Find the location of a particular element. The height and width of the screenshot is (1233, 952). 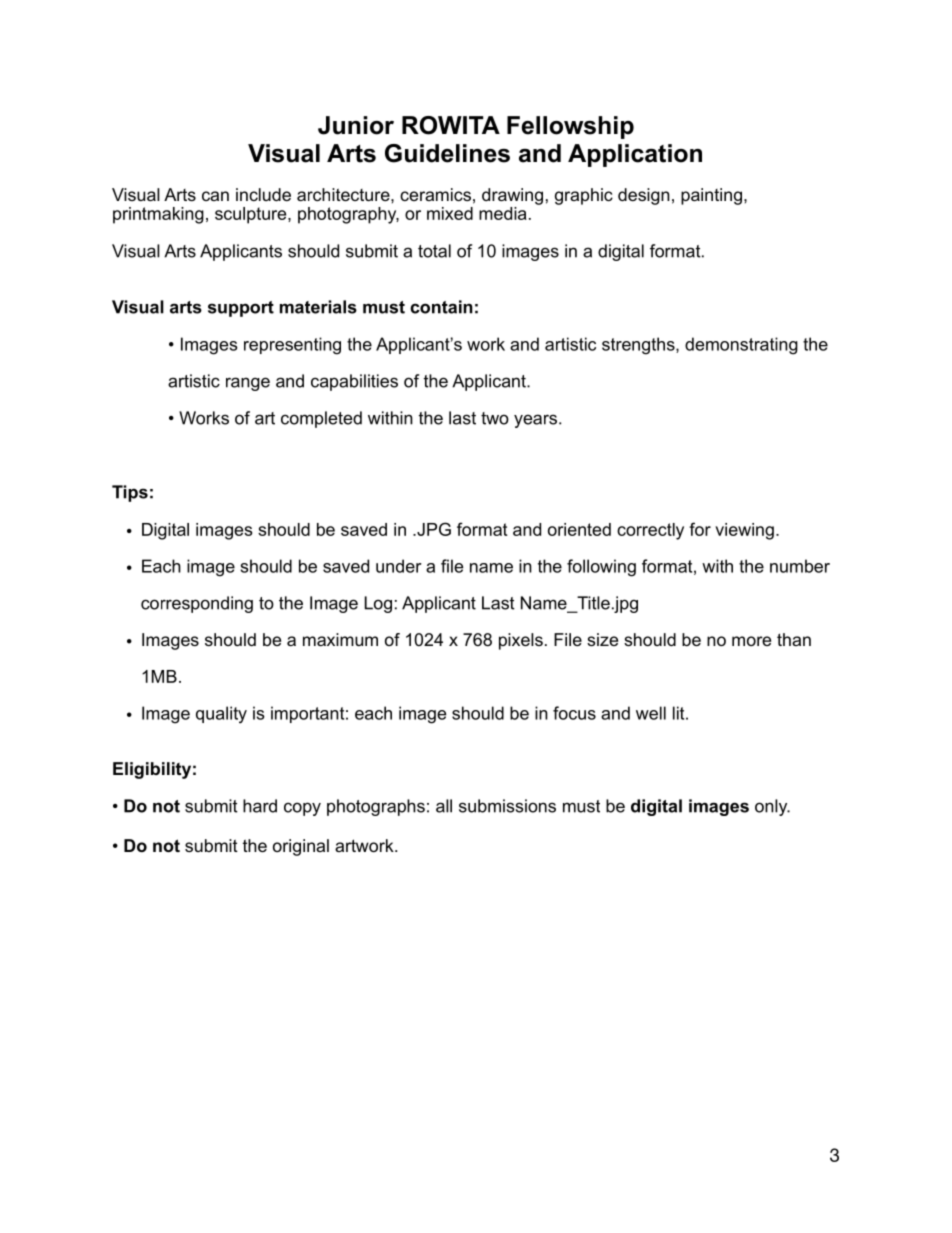

support is located at coordinates (241, 309).
